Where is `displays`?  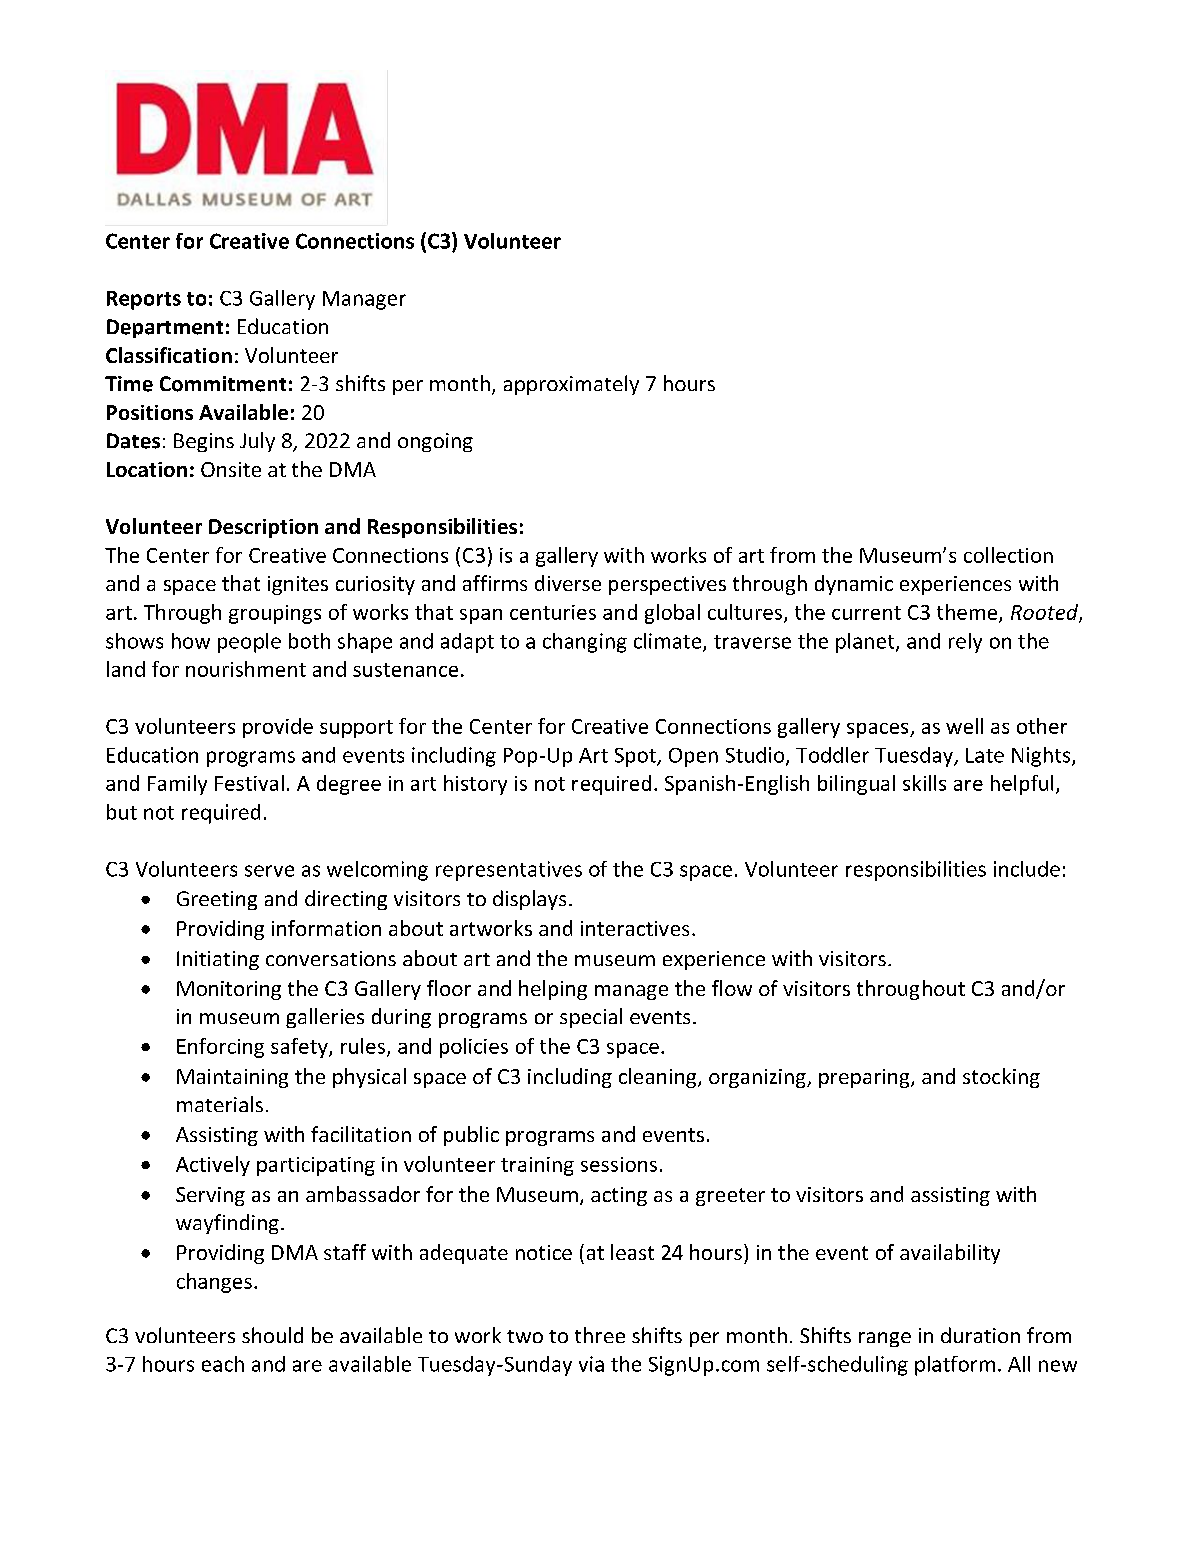
displays is located at coordinates (529, 900).
